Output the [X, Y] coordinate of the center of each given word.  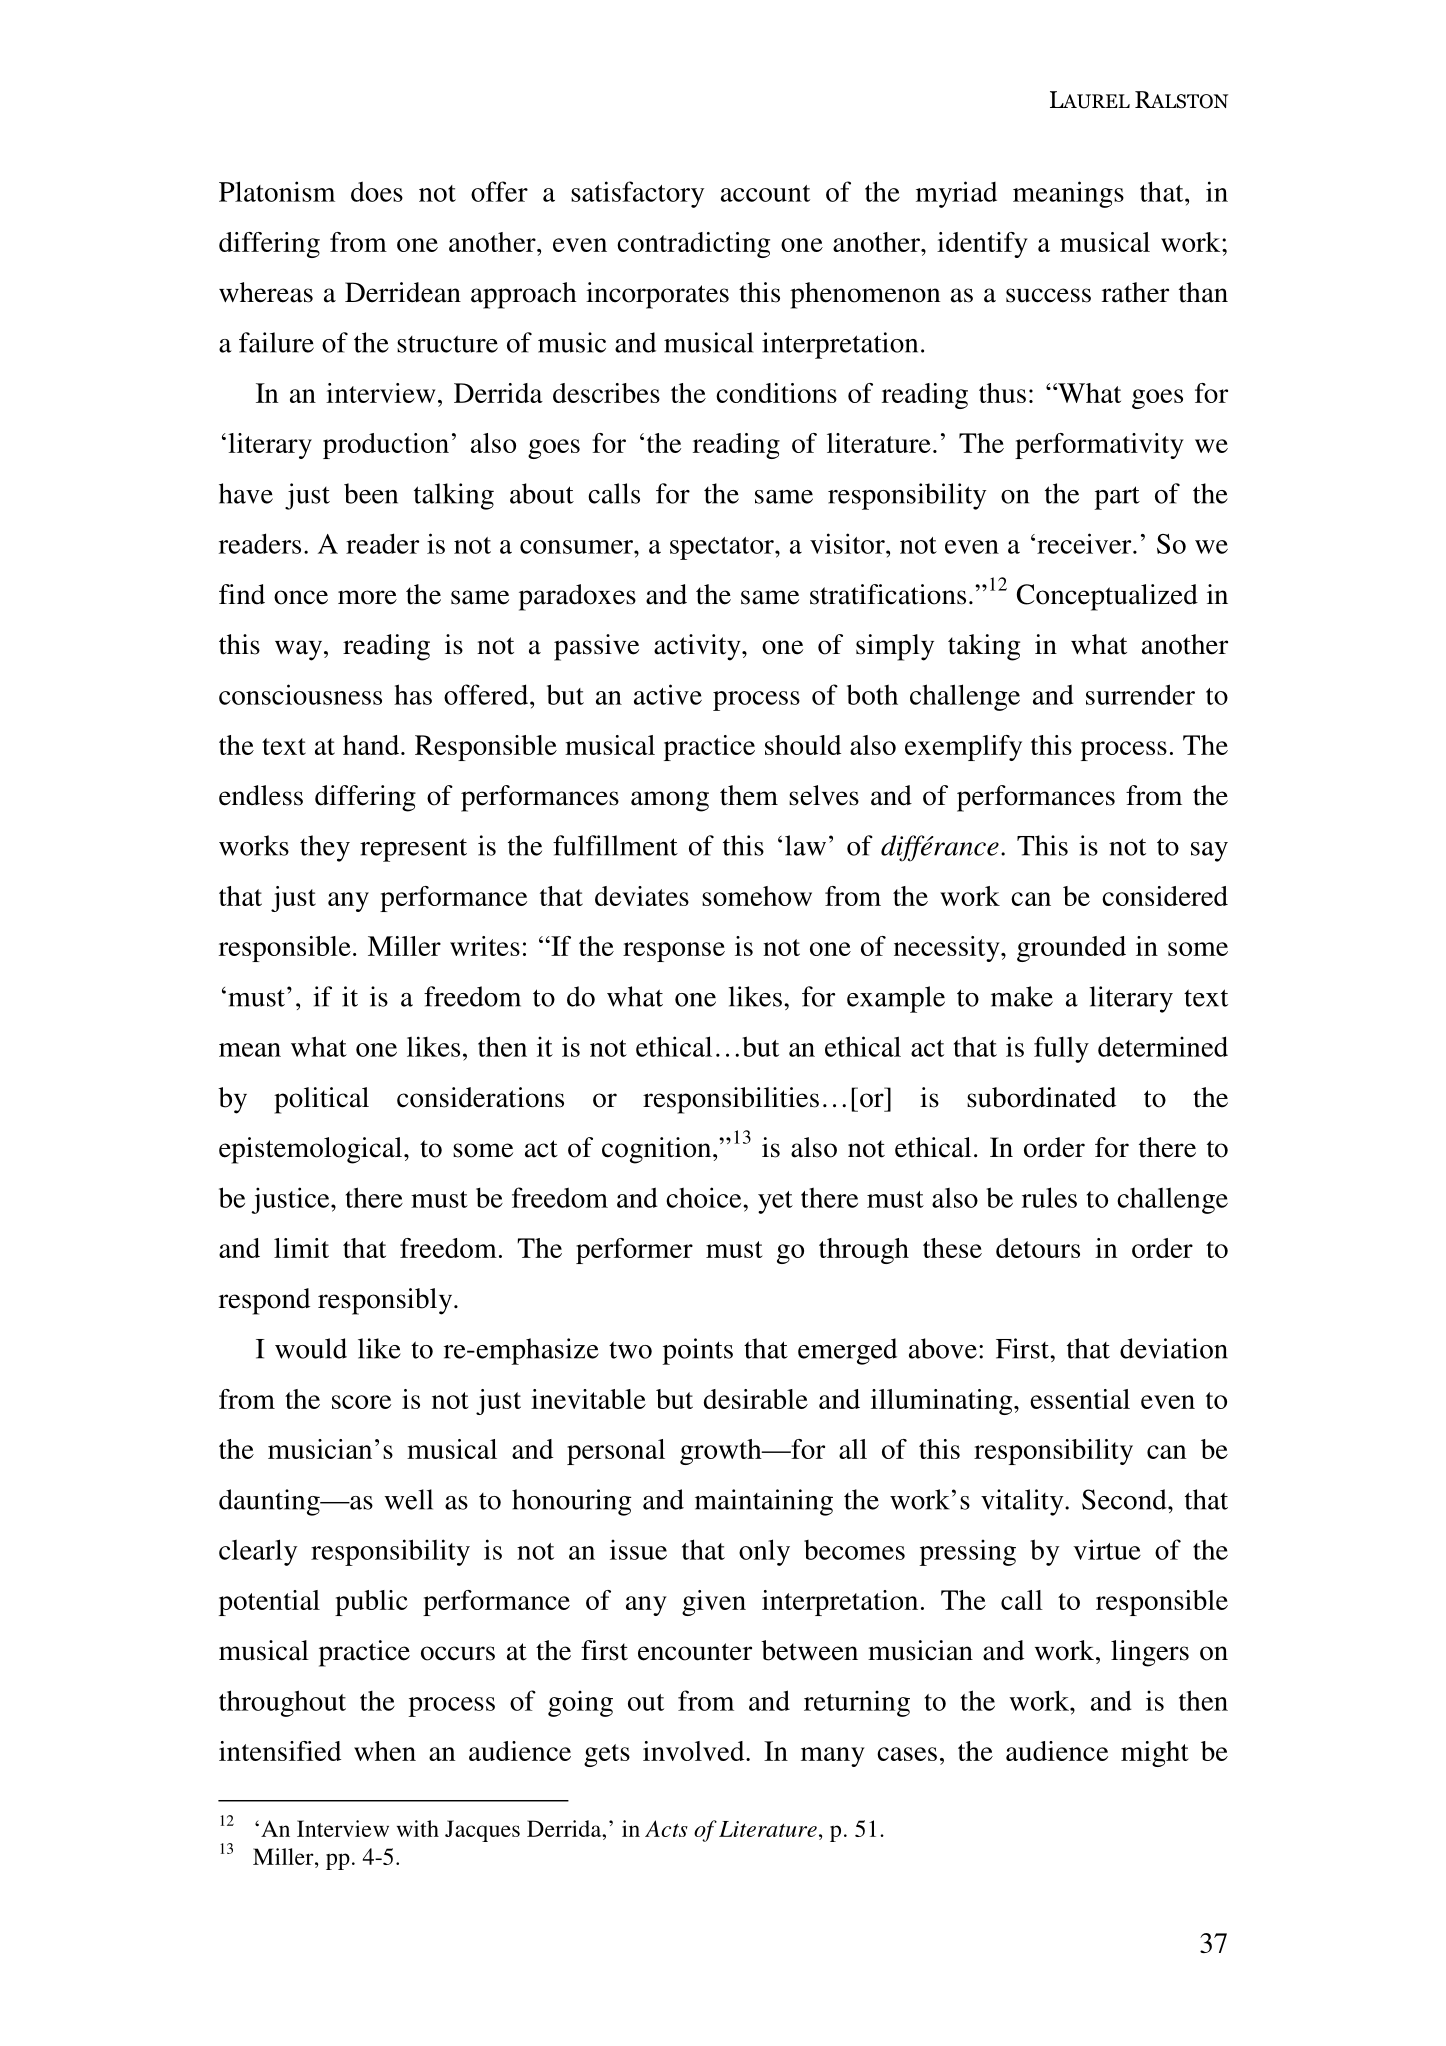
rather [1135, 292]
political [321, 1100]
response [674, 952]
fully [1061, 1049]
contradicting [693, 245]
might [1155, 1754]
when [385, 1751]
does [377, 191]
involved [695, 1751]
